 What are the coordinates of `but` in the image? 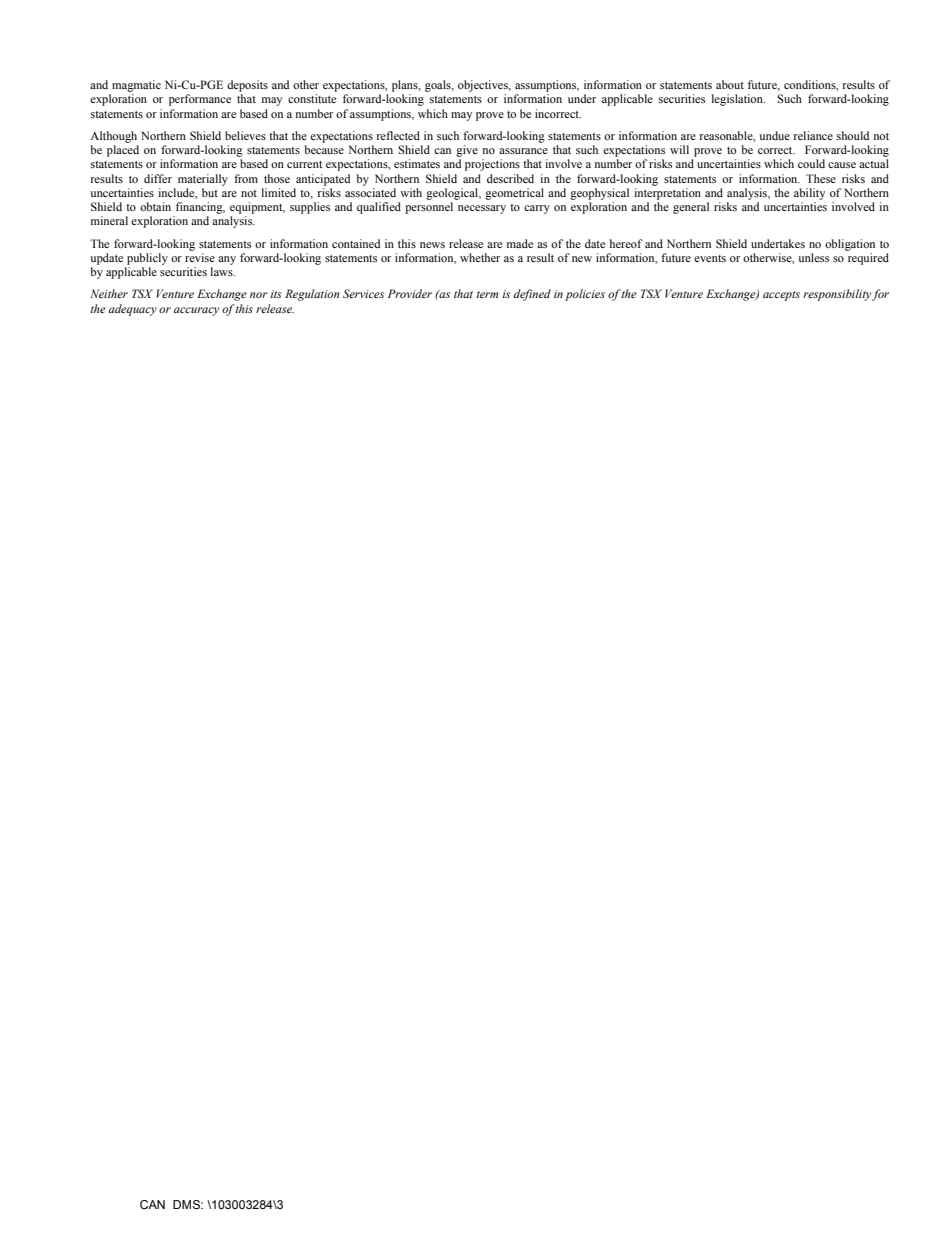 It's located at (210, 192).
